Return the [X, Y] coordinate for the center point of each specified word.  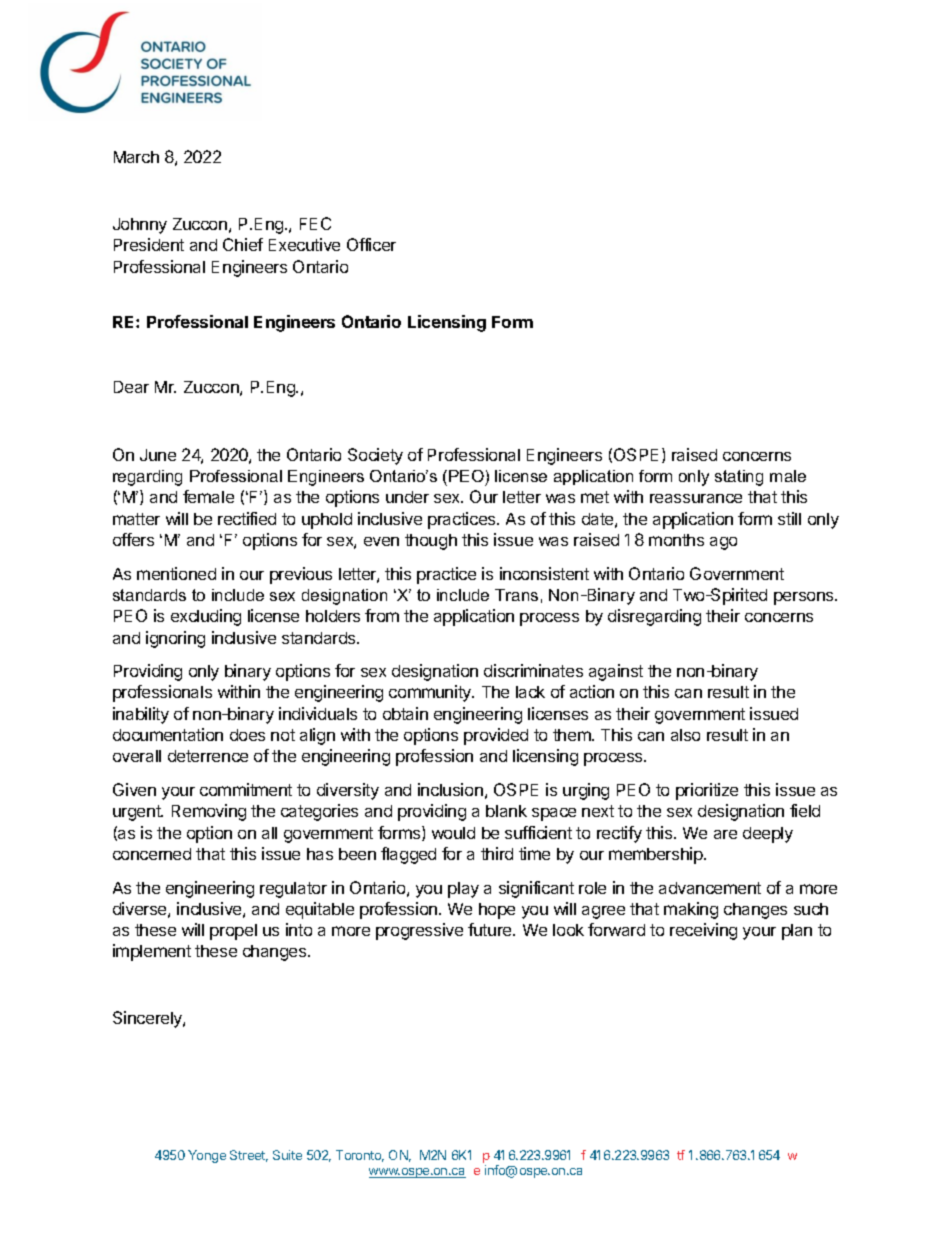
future [491, 929]
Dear [131, 387]
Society [375, 456]
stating [739, 478]
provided [496, 736]
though [431, 542]
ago [723, 543]
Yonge [207, 1156]
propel [233, 932]
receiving [703, 931]
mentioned [176, 573]
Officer [371, 244]
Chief [243, 244]
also [685, 735]
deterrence [208, 756]
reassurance [696, 498]
